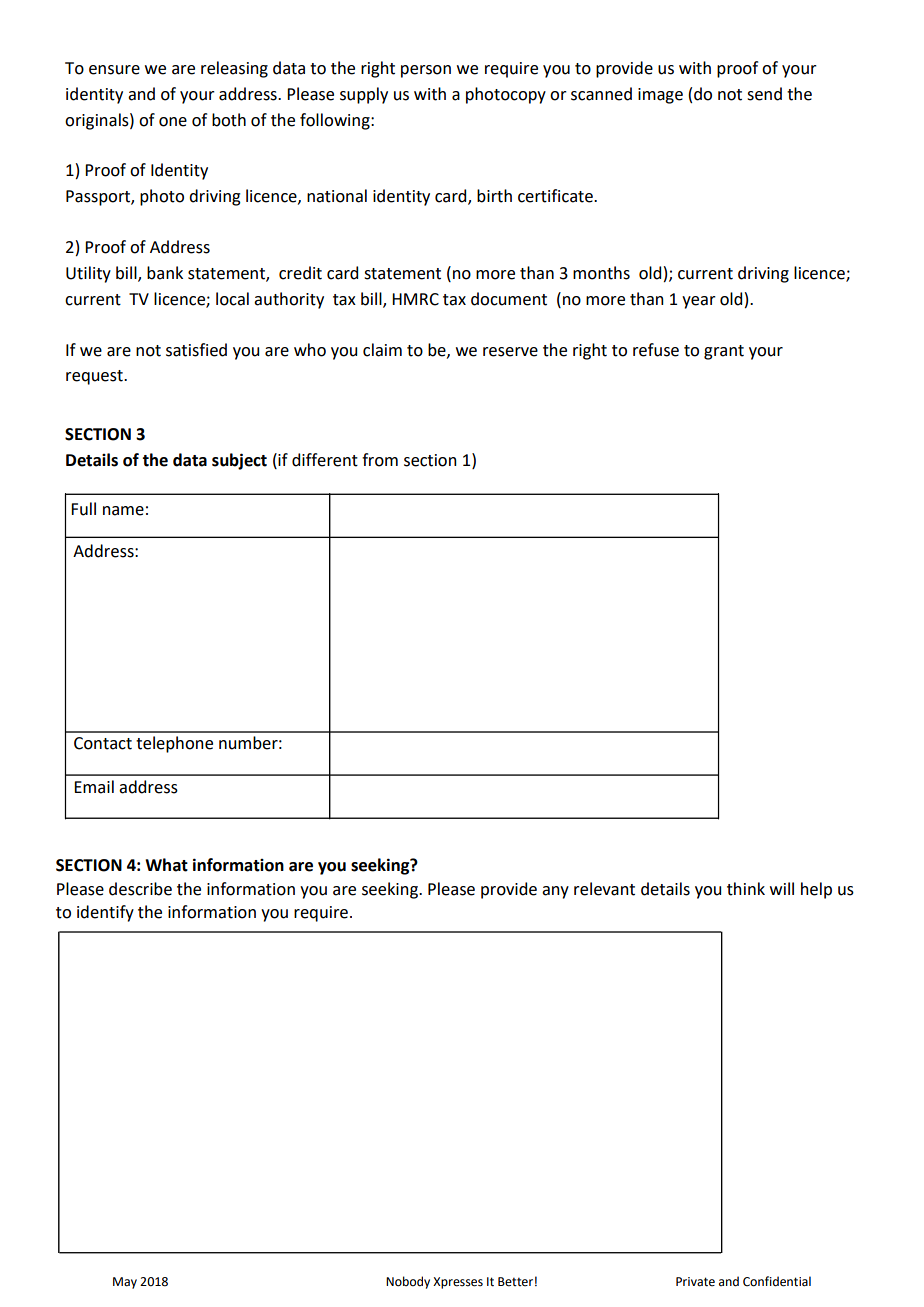 The height and width of the screenshot is (1307, 924). Describe the element at coordinates (229, 120) in the screenshot. I see `both` at that location.
